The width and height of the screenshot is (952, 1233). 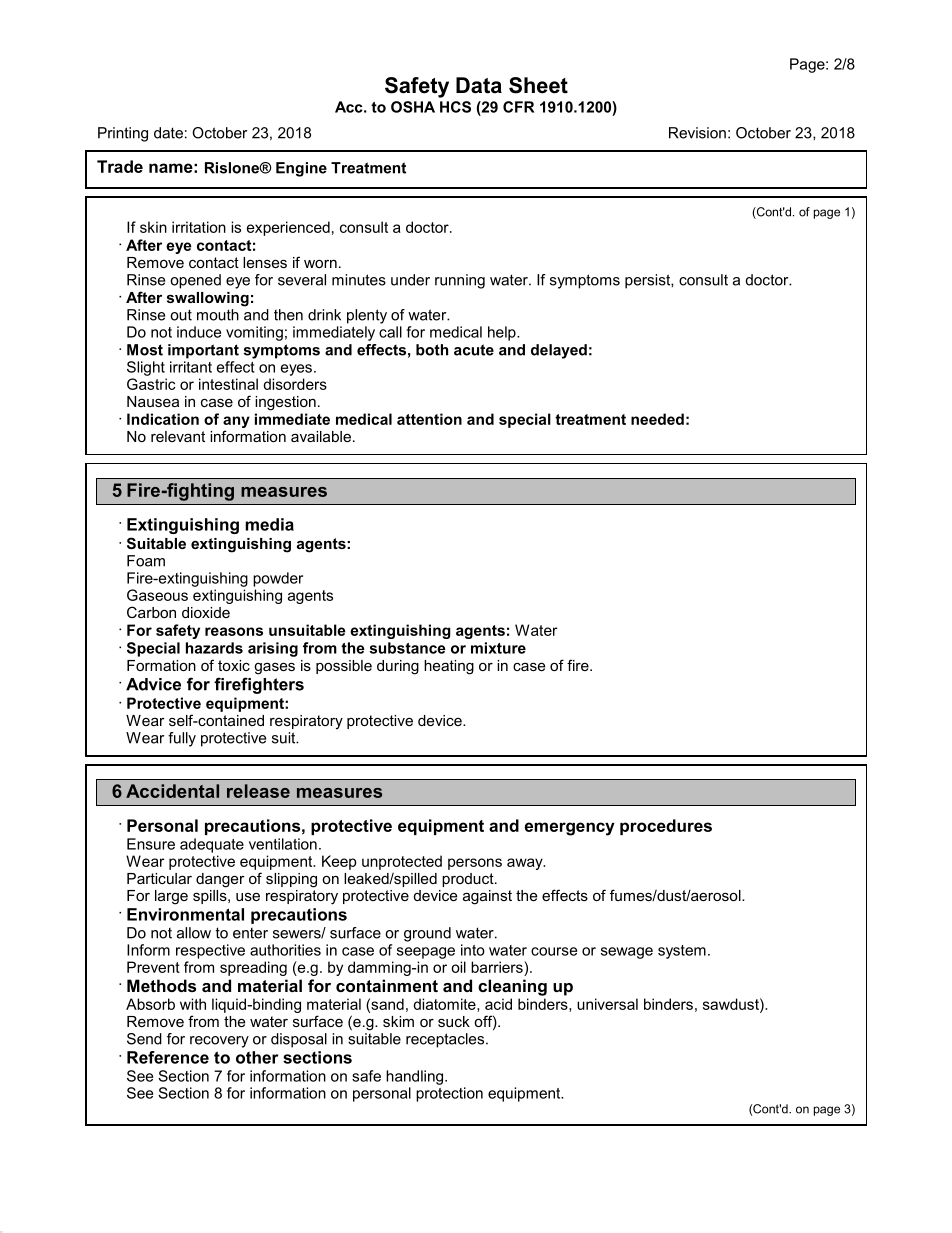 What do you see at coordinates (168, 133) in the screenshot?
I see `date` at bounding box center [168, 133].
